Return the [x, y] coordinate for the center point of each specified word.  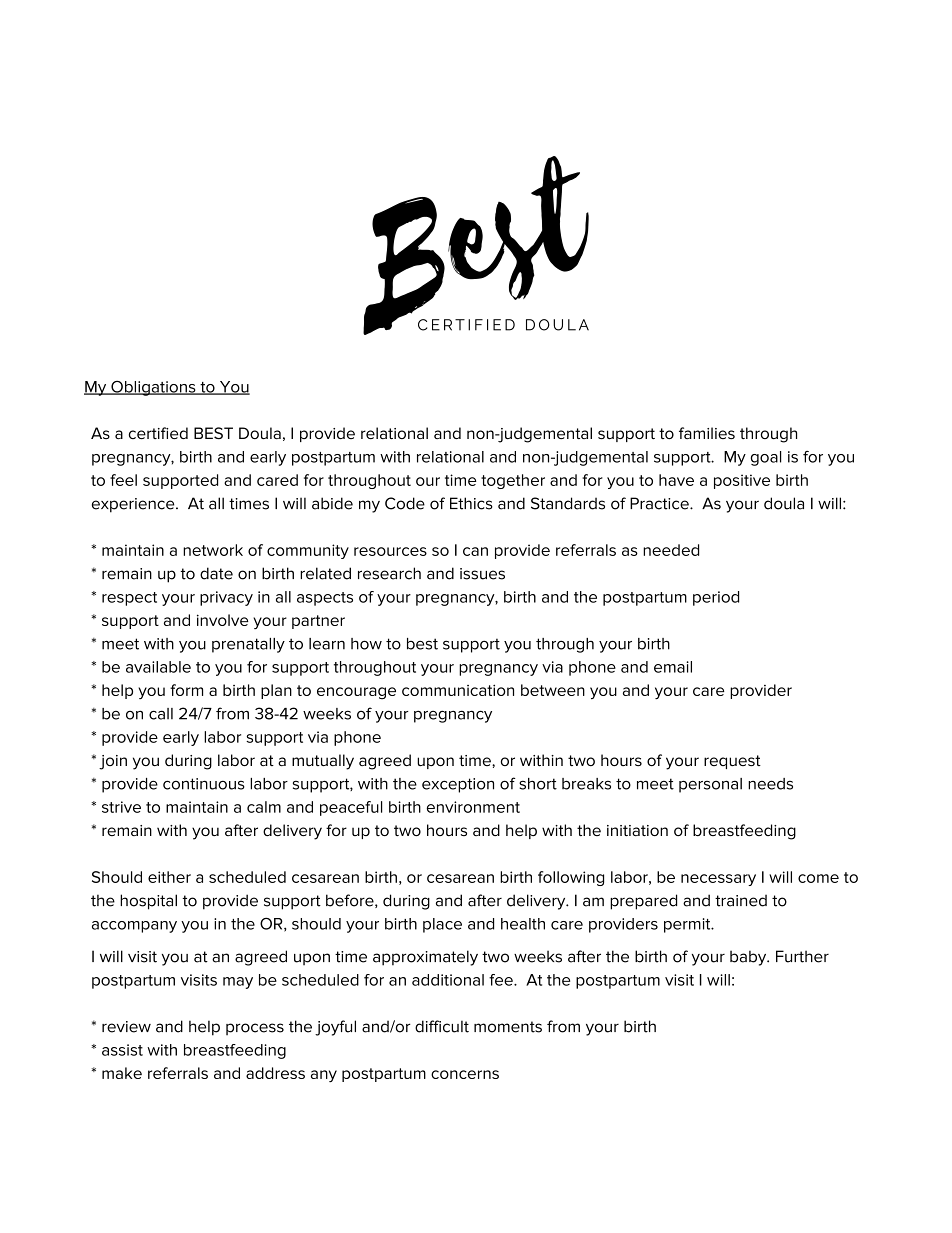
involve [223, 620]
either [169, 877]
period [716, 598]
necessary [718, 880]
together [513, 481]
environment [473, 807]
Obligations [153, 388]
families [707, 433]
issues [482, 574]
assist [122, 1050]
